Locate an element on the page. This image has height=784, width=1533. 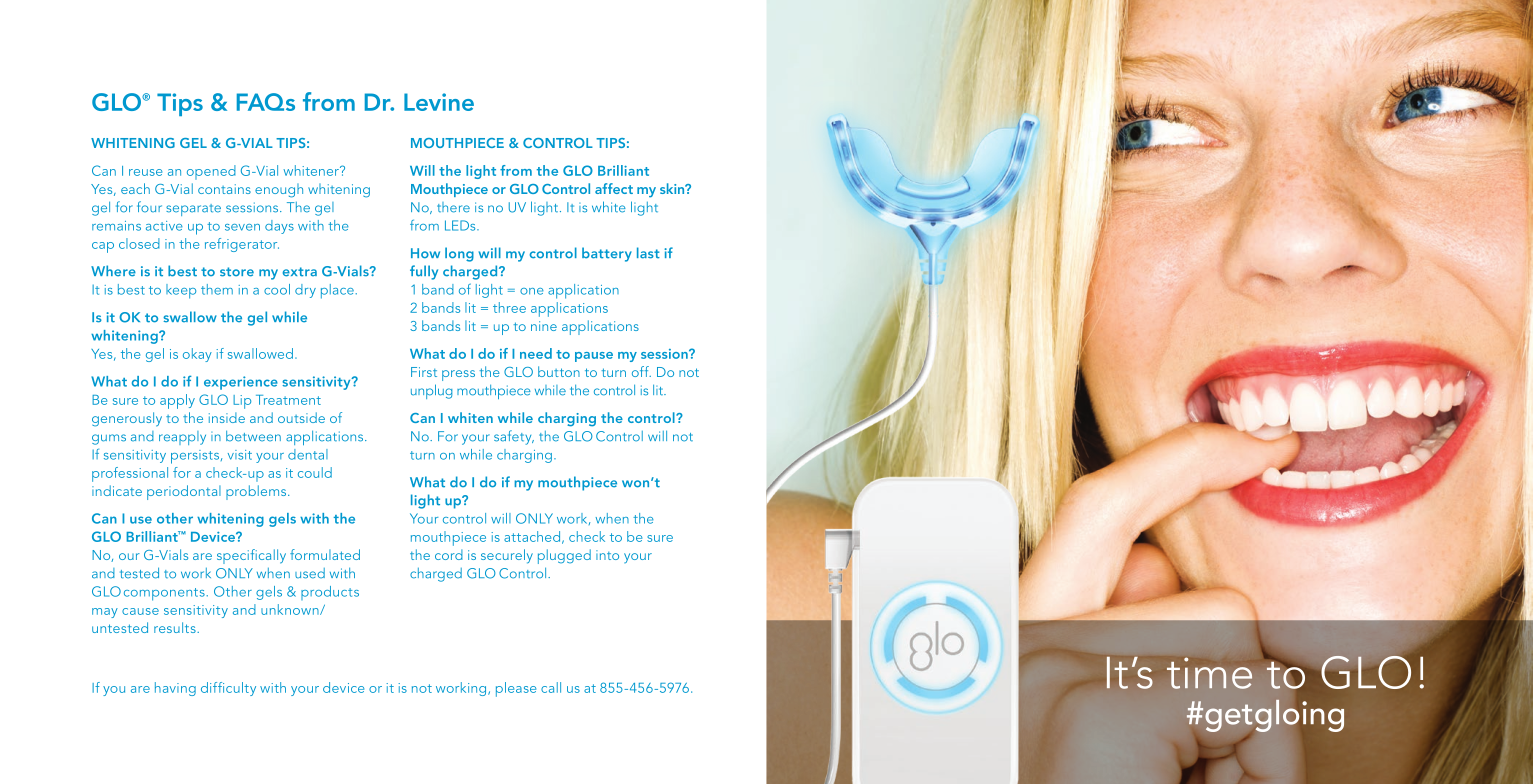
off is located at coordinates (641, 371).
